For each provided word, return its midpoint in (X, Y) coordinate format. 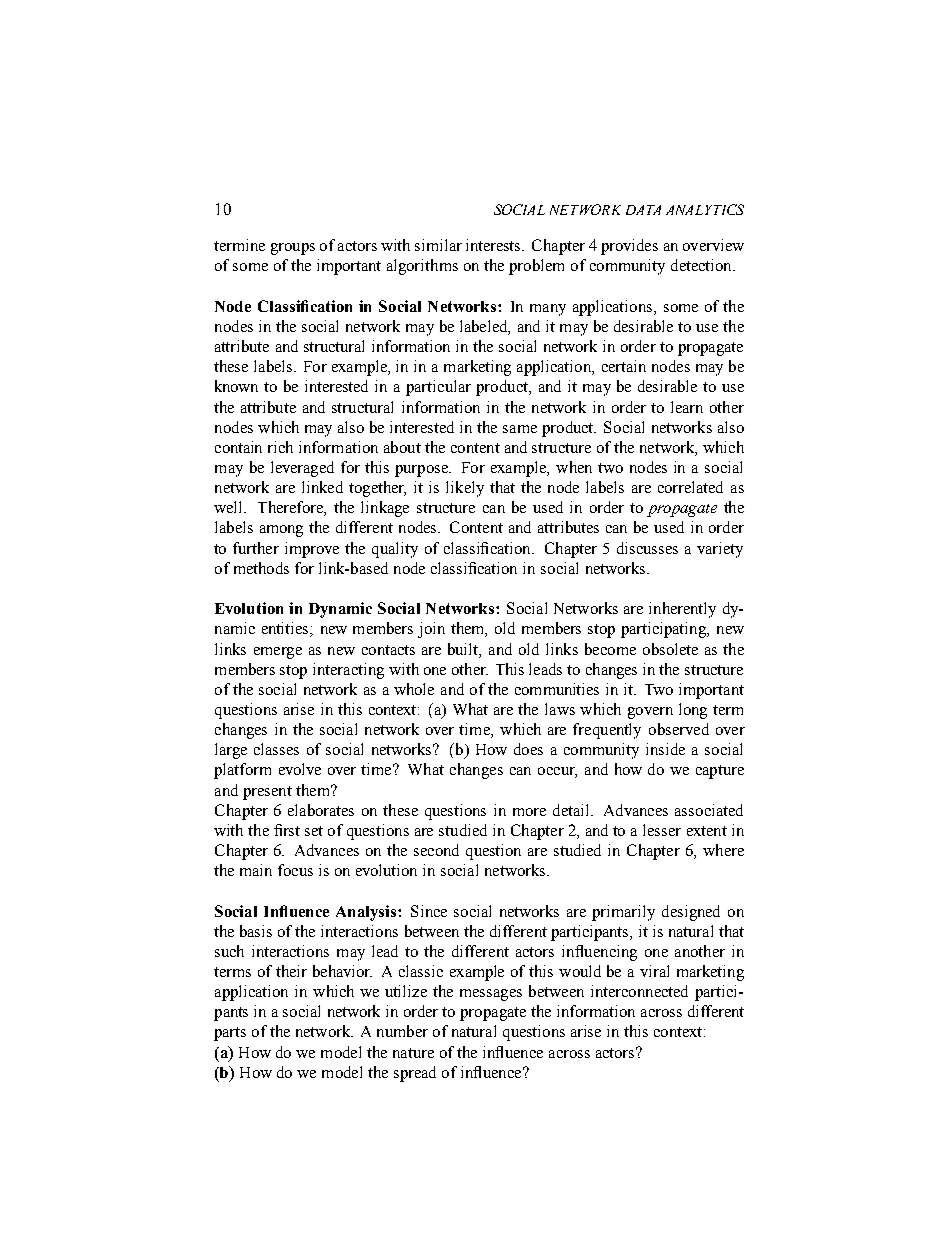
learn (687, 407)
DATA (643, 210)
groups (293, 249)
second (436, 850)
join (431, 630)
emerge (278, 653)
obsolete (670, 649)
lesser (662, 830)
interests (495, 245)
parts (230, 1034)
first (287, 830)
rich (280, 447)
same (520, 429)
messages (491, 995)
